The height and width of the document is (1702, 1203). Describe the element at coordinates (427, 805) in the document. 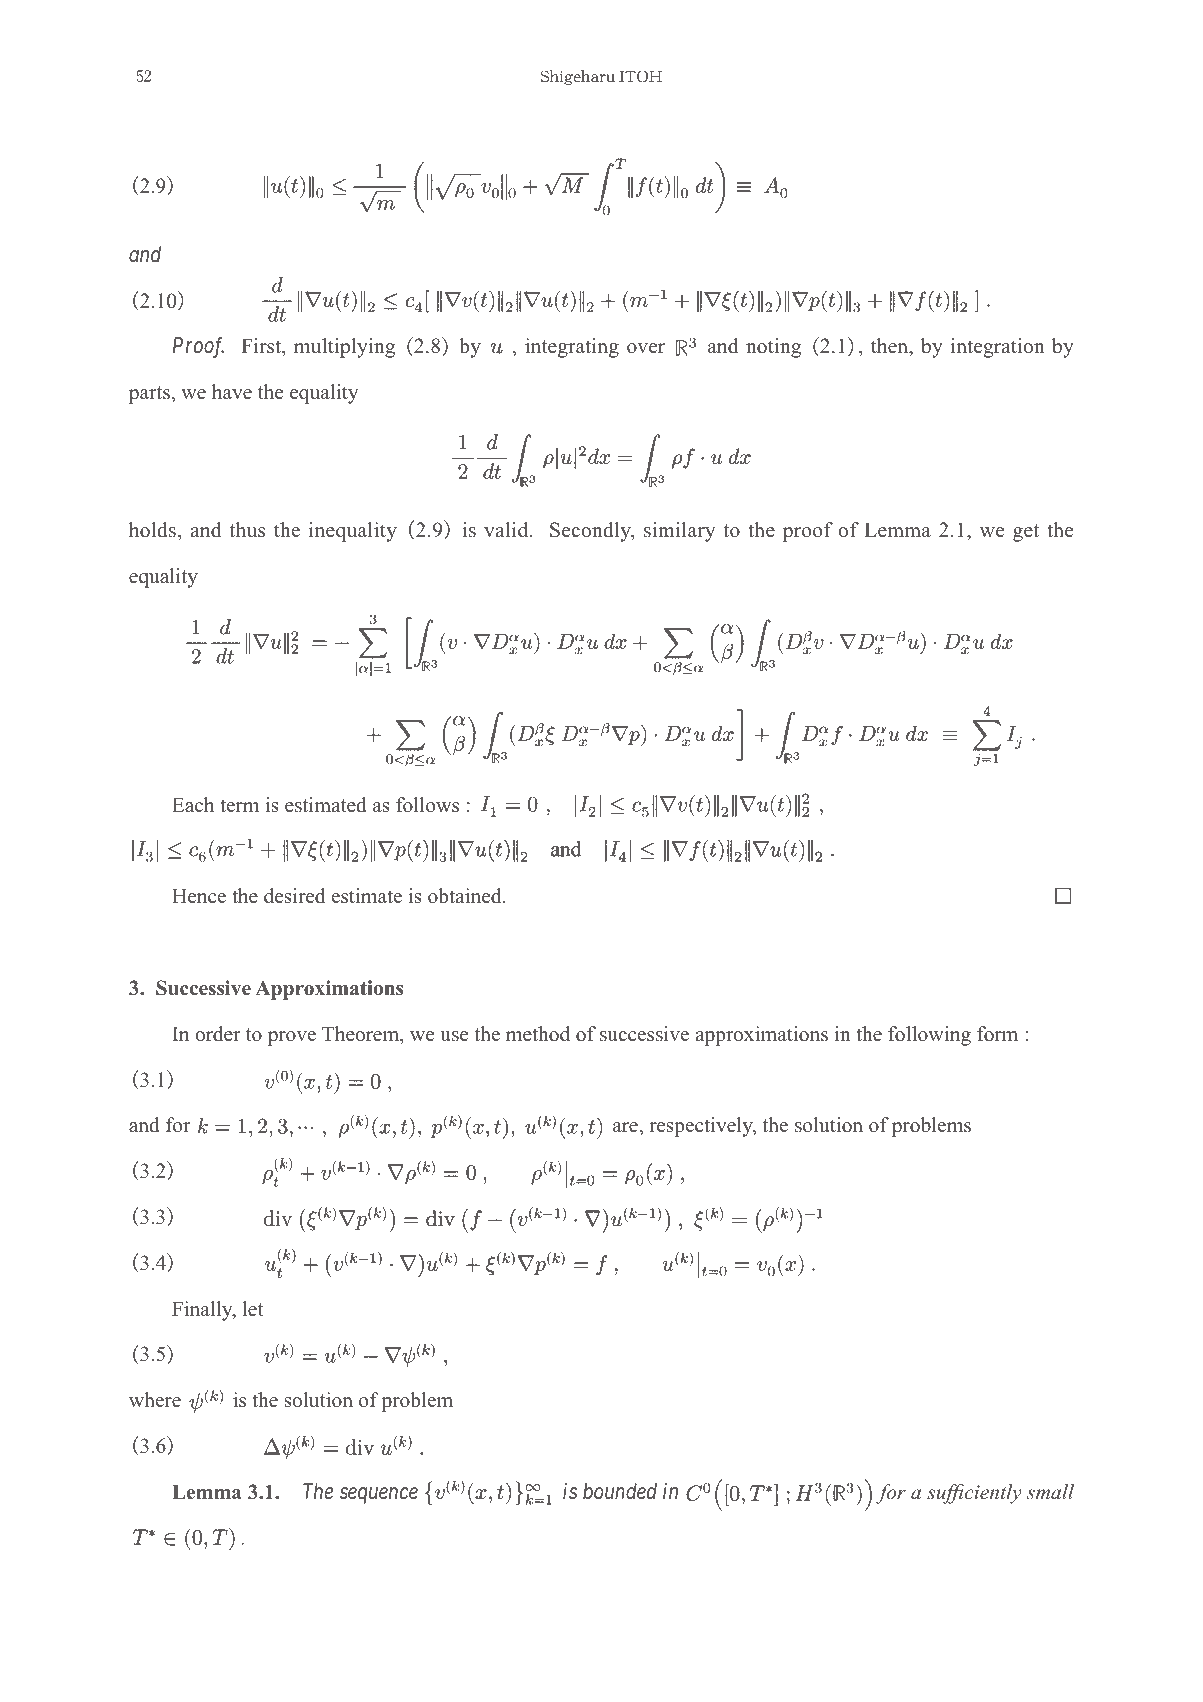

I see `follows` at that location.
